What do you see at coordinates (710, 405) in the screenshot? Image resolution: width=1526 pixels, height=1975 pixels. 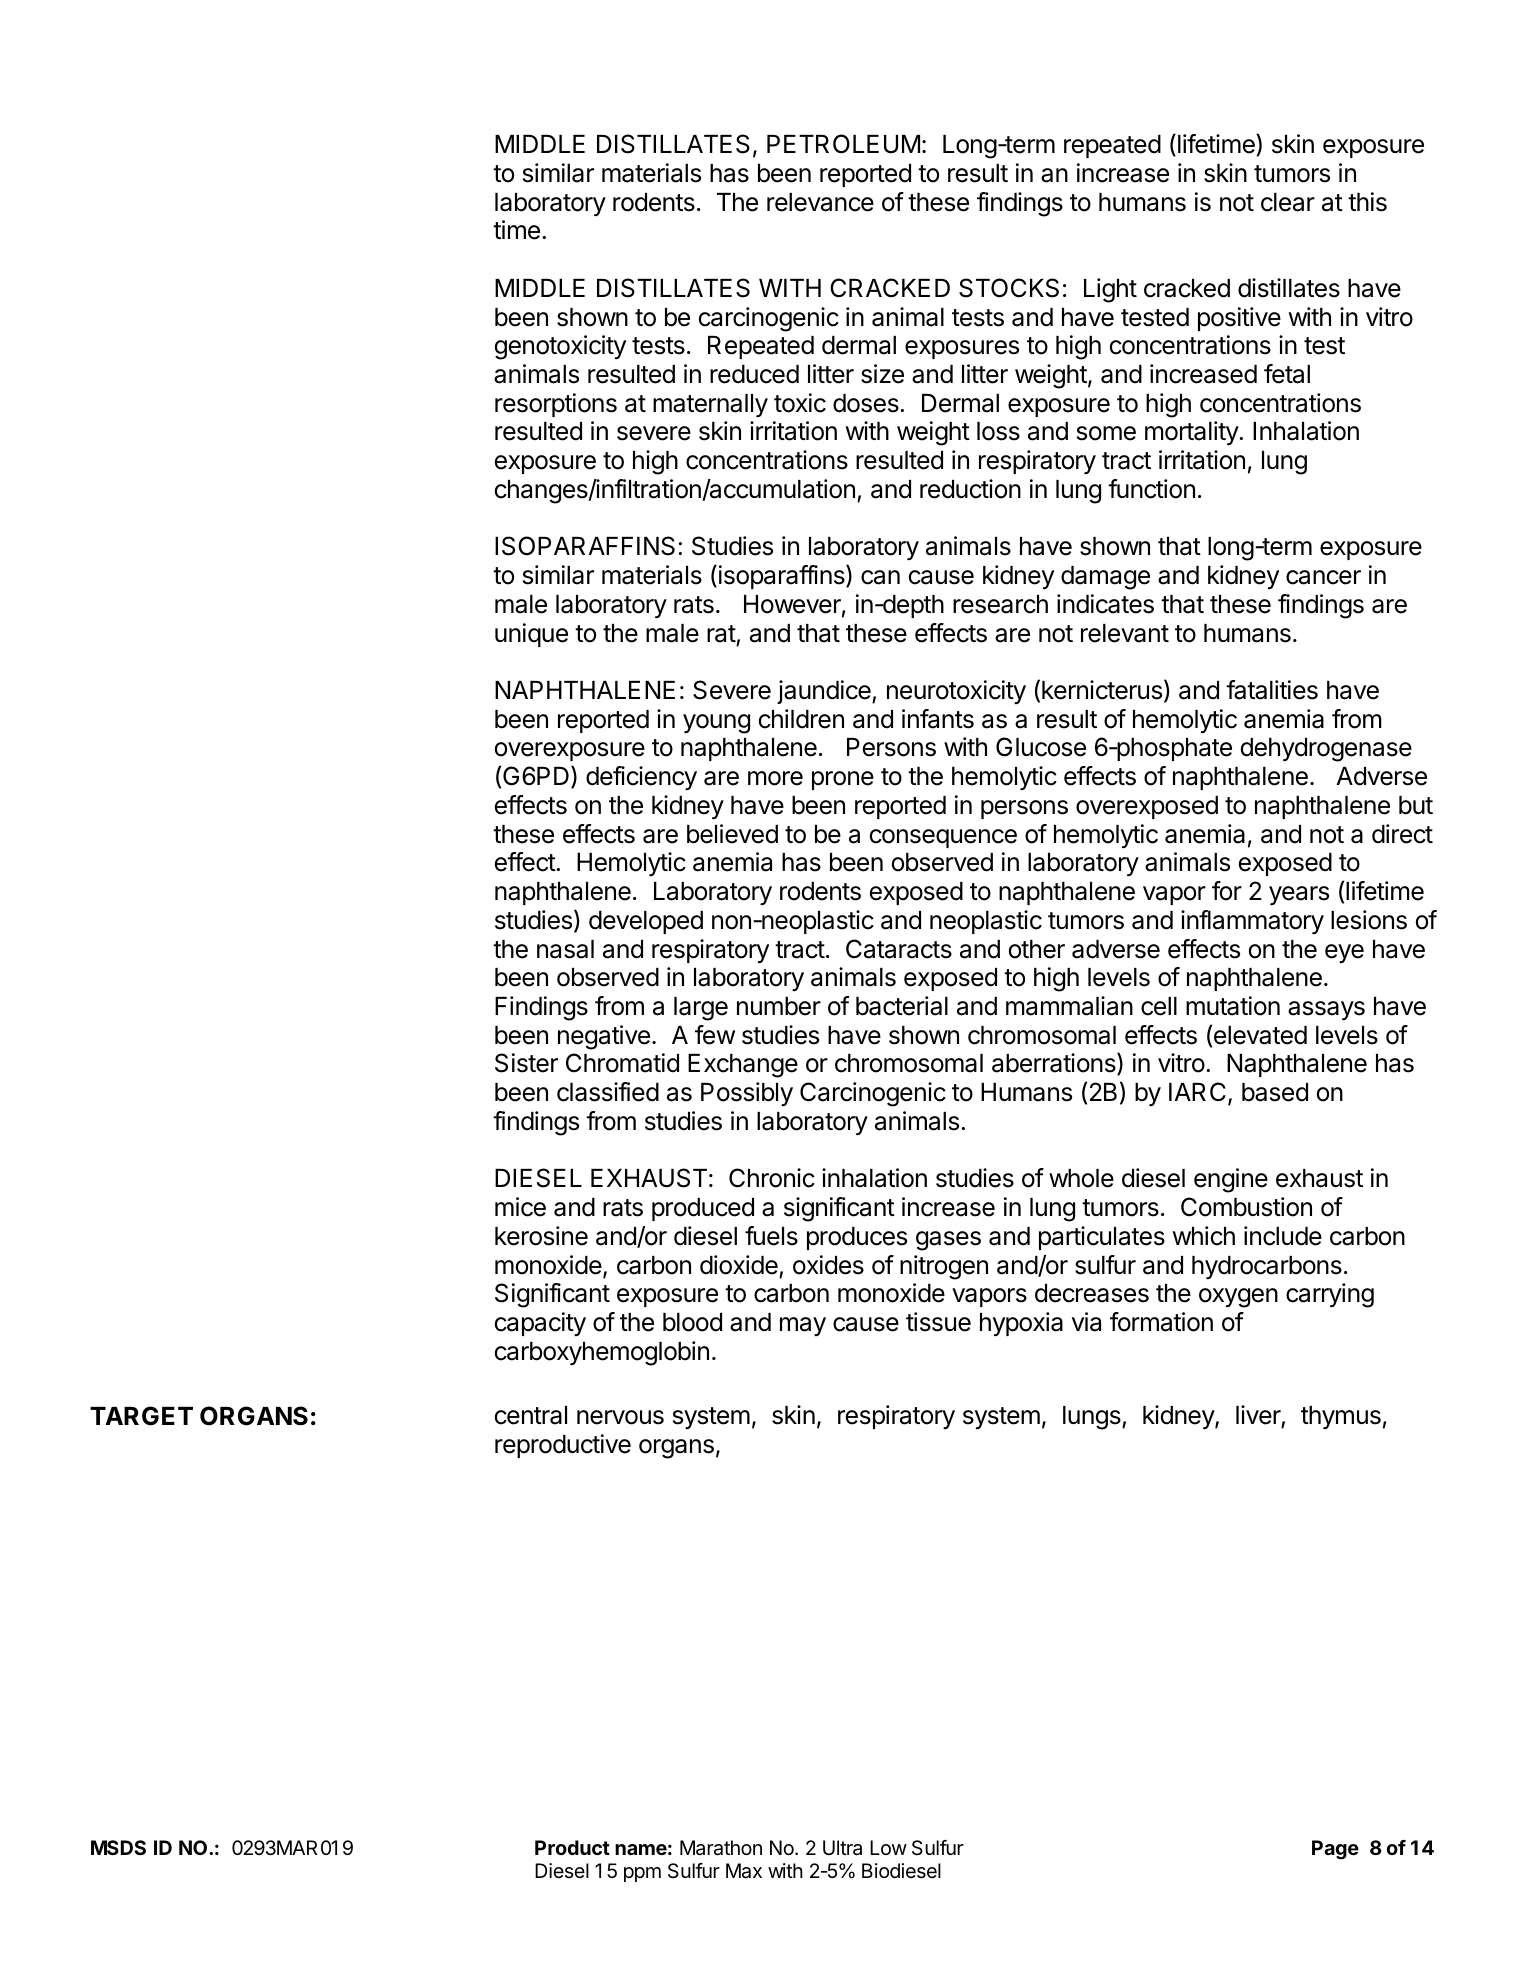 I see `maternally` at bounding box center [710, 405].
